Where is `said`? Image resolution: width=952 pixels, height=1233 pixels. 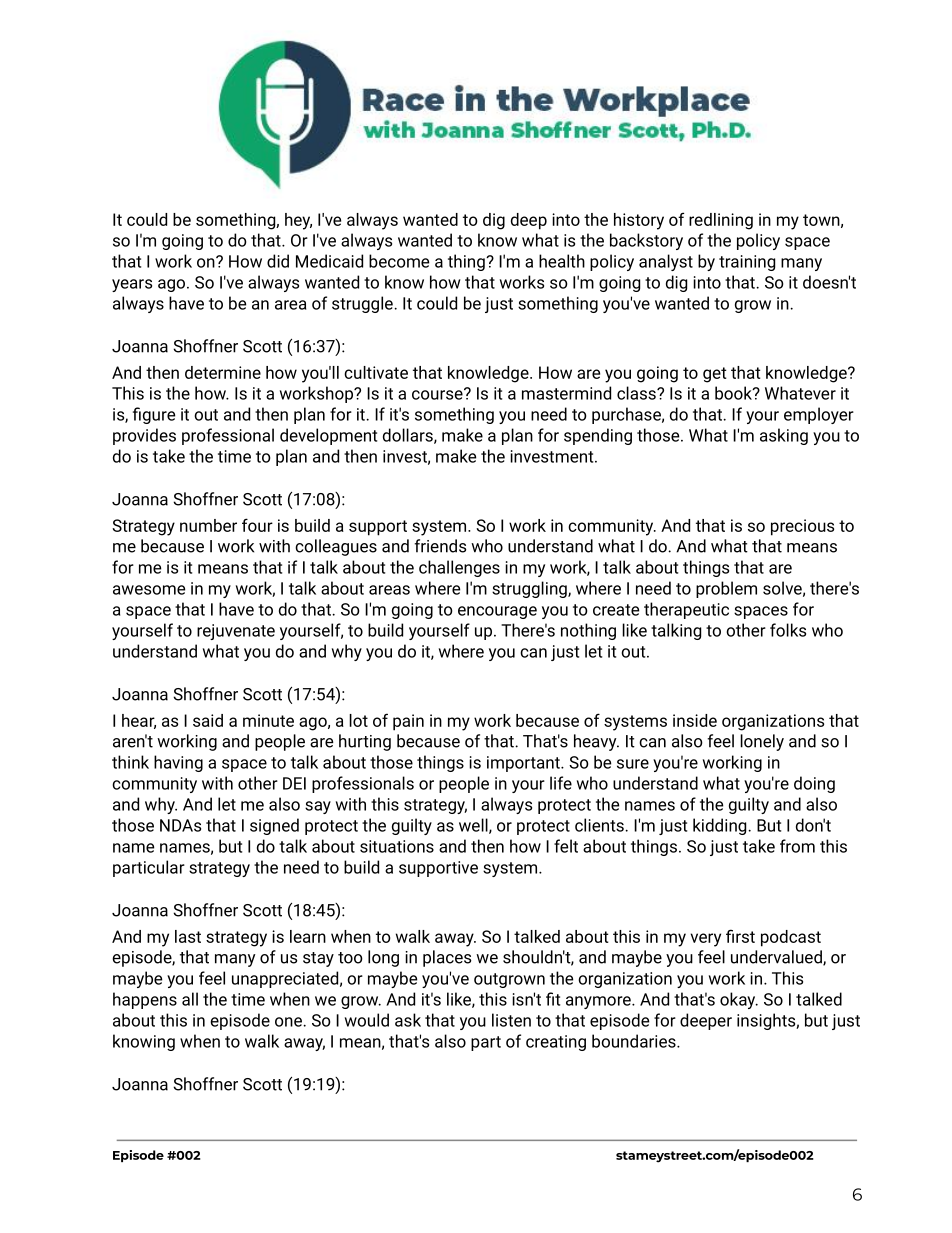 said is located at coordinates (208, 720).
